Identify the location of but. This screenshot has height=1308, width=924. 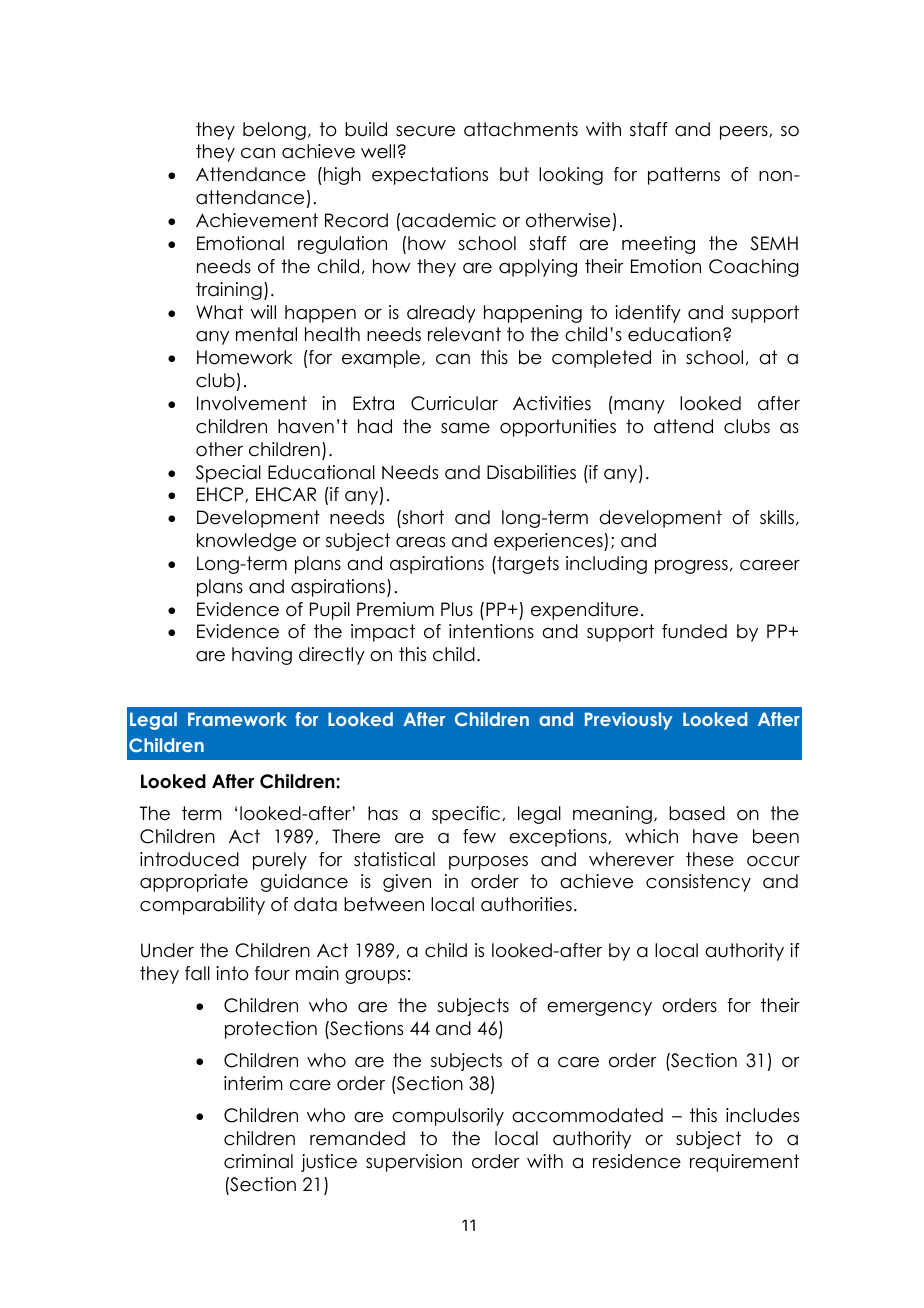
(514, 174).
